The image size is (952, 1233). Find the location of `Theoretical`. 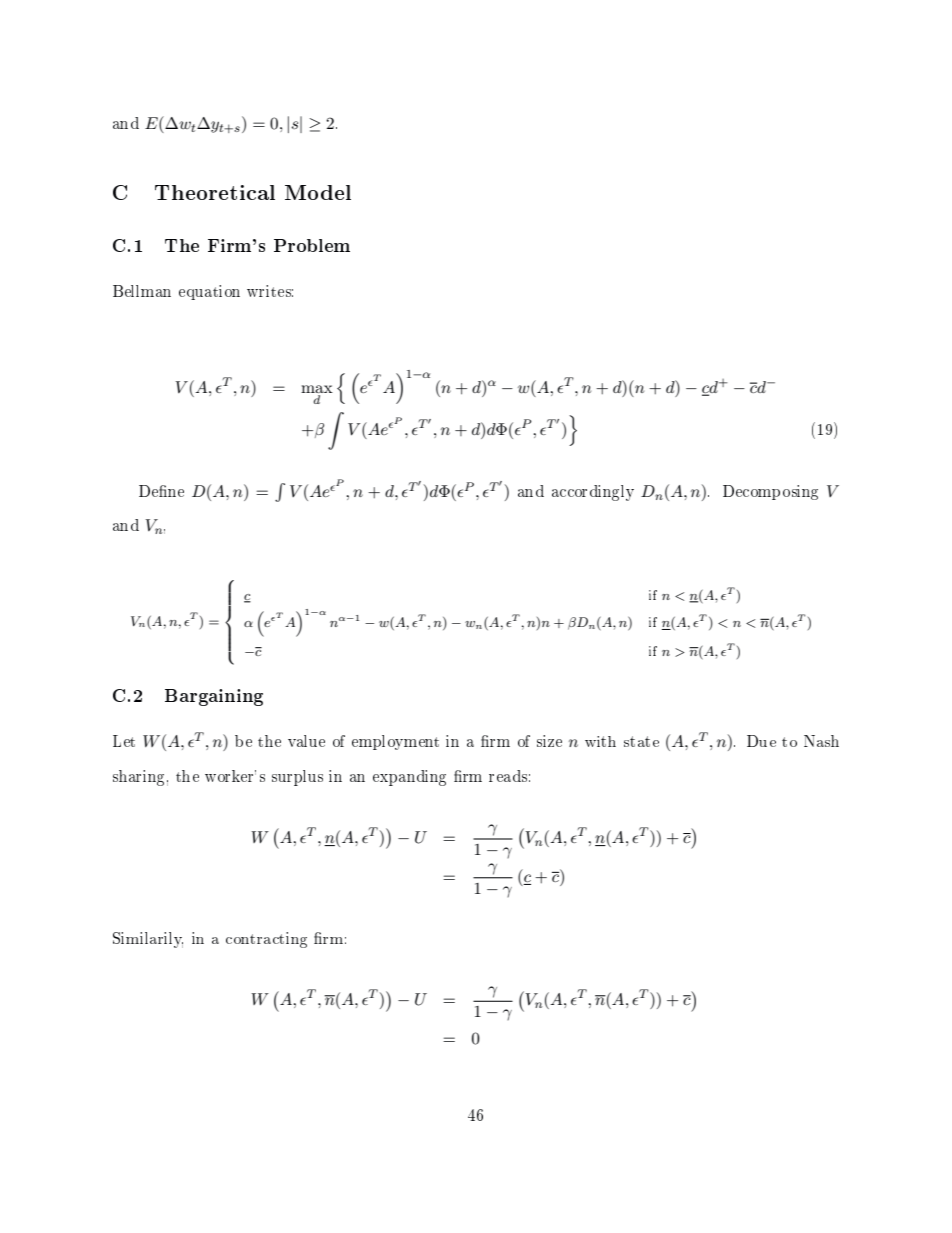

Theoretical is located at coordinates (215, 192).
